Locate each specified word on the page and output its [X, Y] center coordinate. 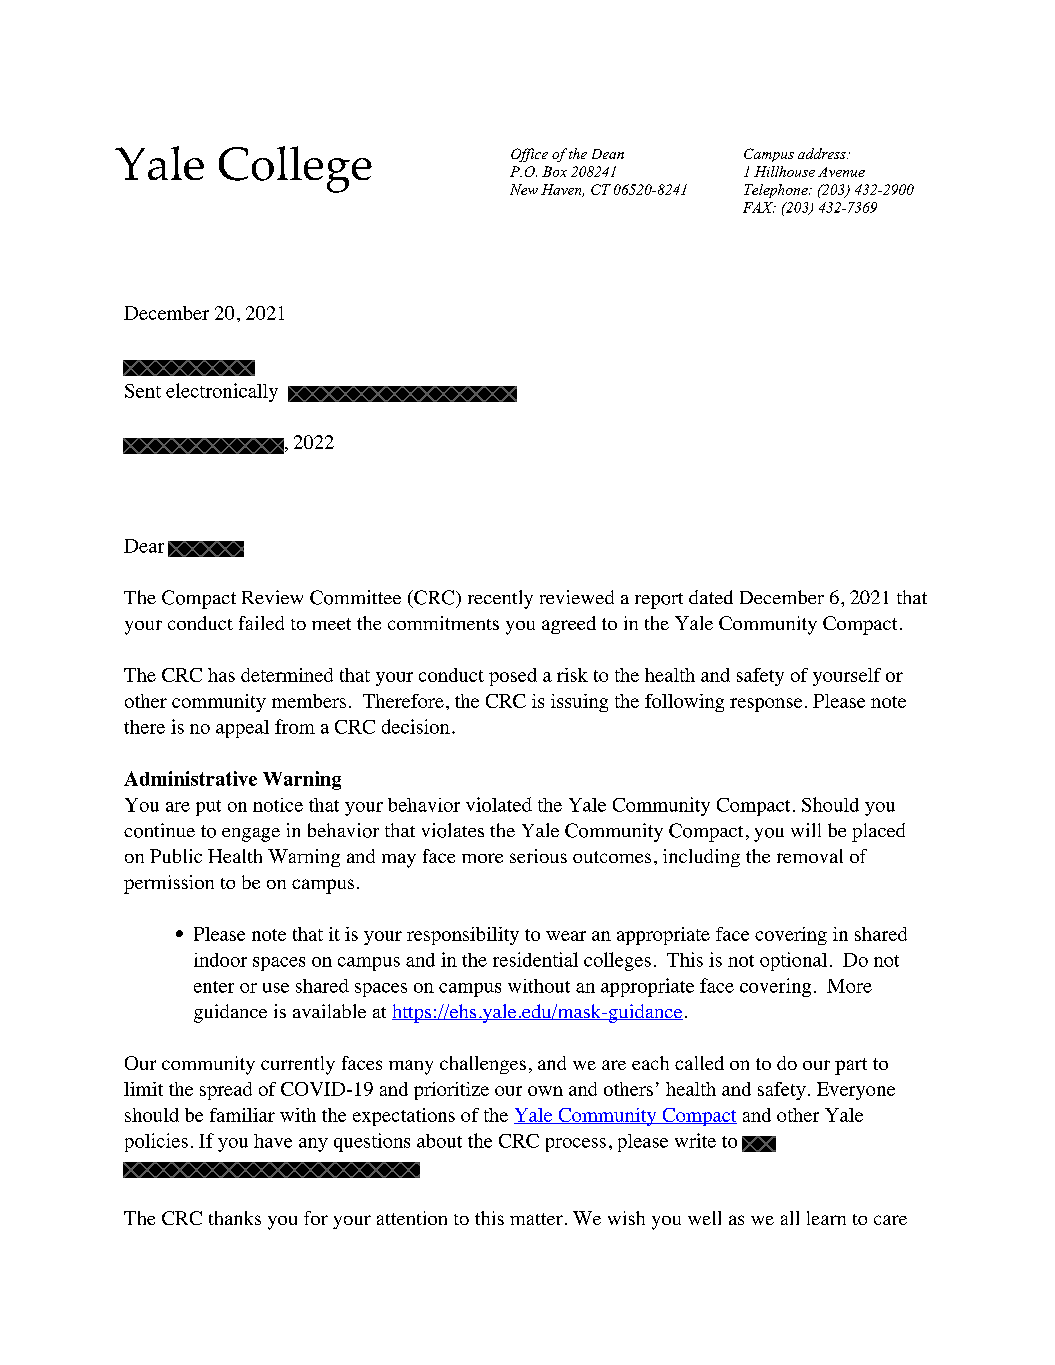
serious [538, 856]
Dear [144, 546]
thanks [235, 1218]
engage [251, 835]
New [524, 189]
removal [810, 856]
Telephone [777, 191]
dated [711, 597]
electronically [222, 392]
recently [500, 599]
